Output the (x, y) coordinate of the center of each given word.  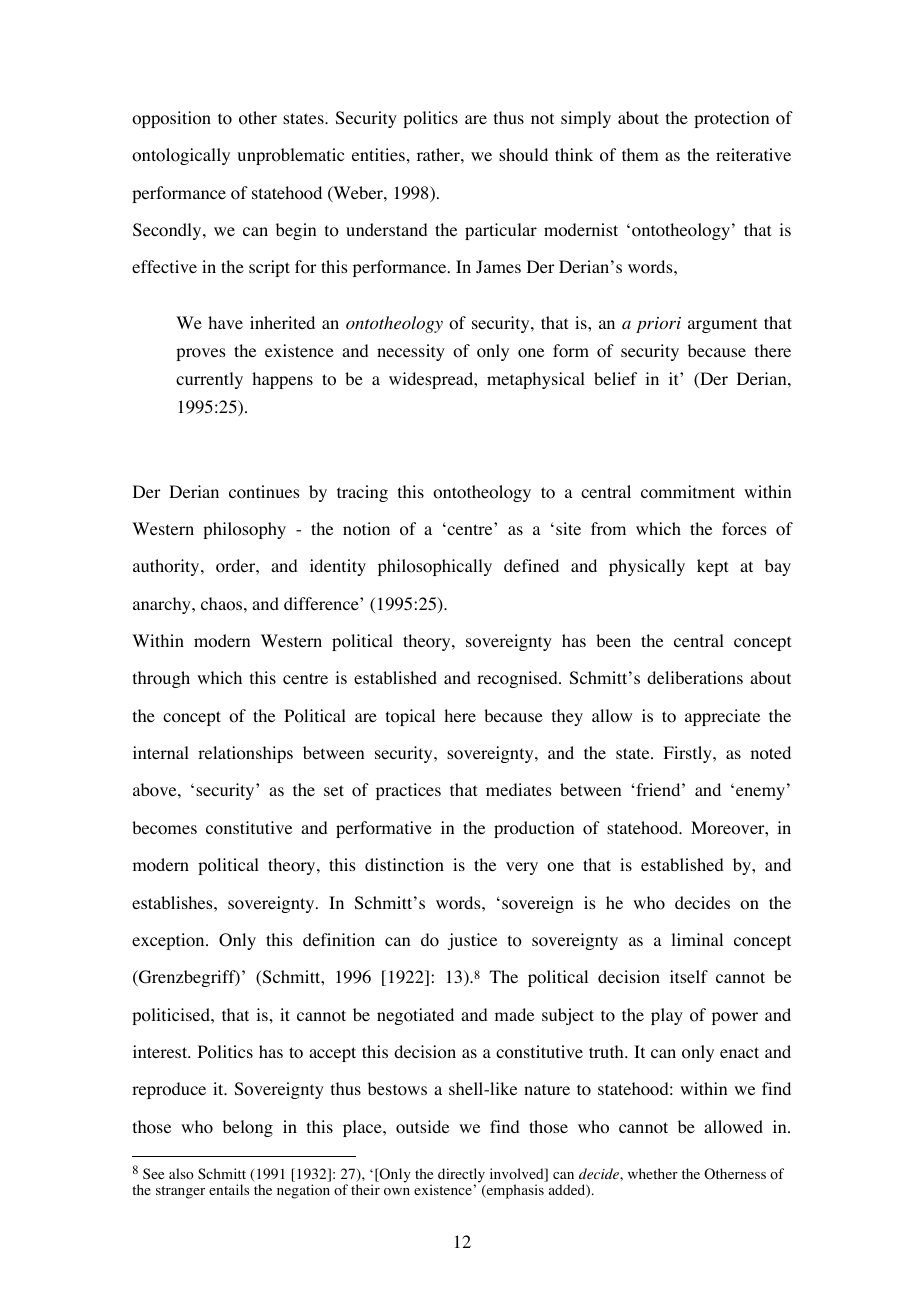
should (523, 155)
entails (229, 1189)
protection (731, 119)
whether (653, 1173)
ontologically (181, 156)
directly (462, 1176)
